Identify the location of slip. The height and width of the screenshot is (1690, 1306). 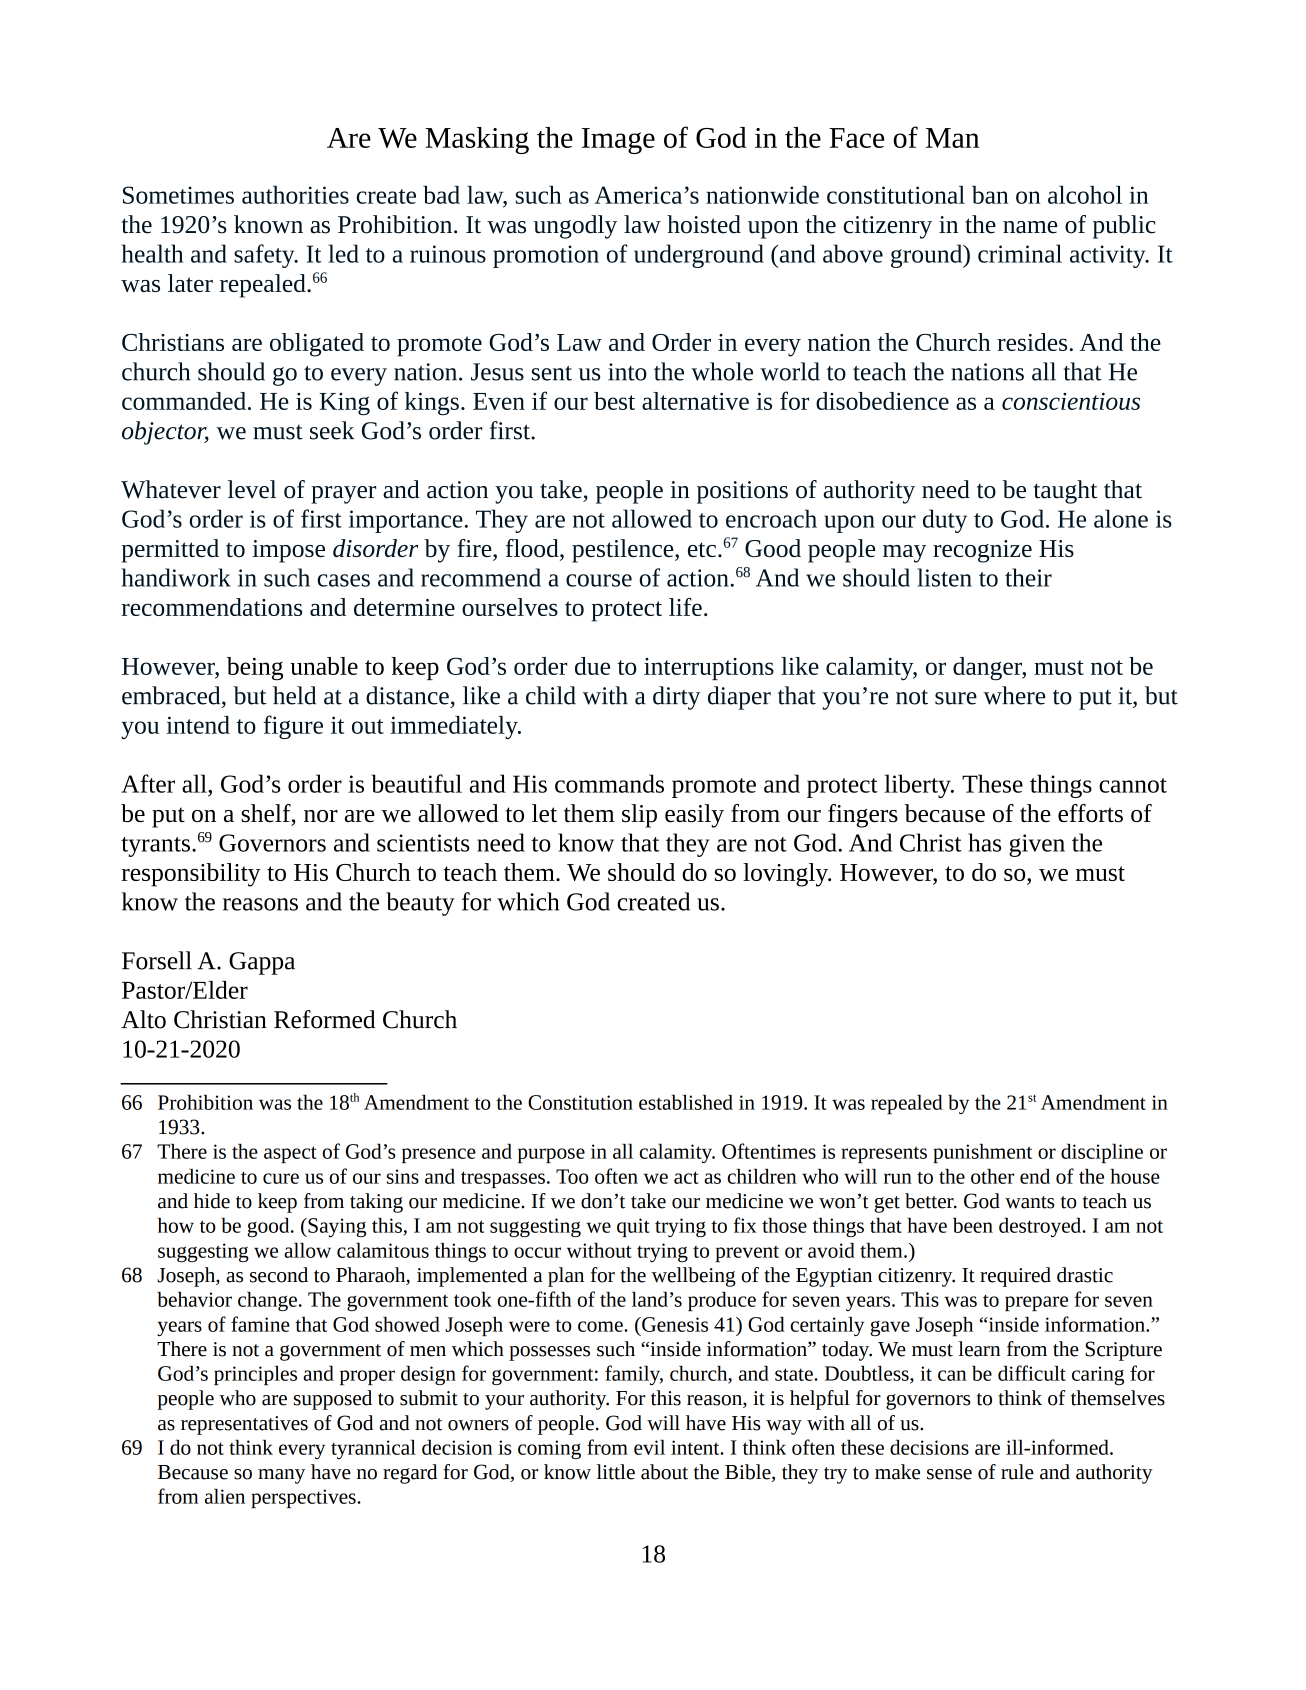
(639, 816).
